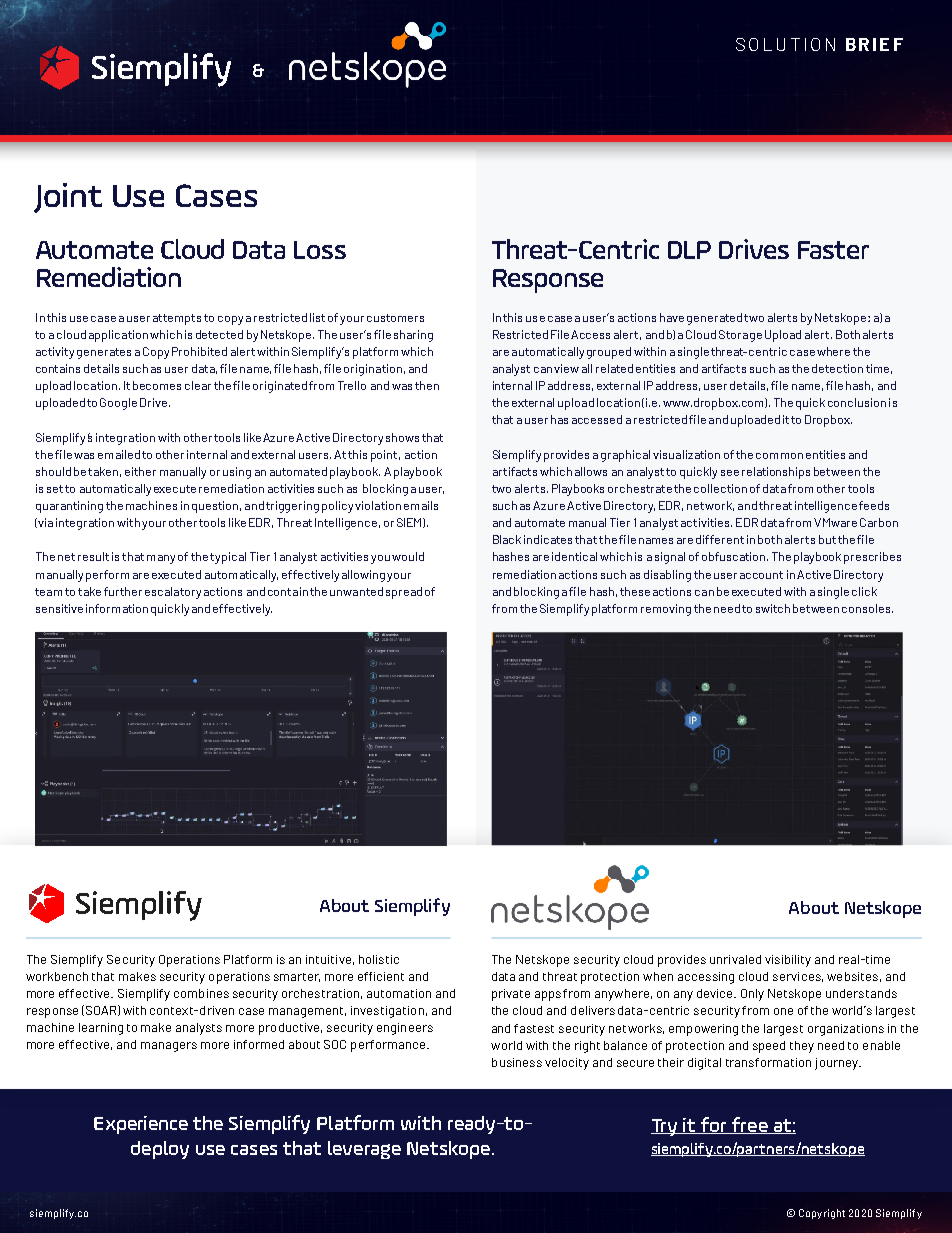 This document has width=952, height=1233. I want to click on transformation, so click(768, 1062).
